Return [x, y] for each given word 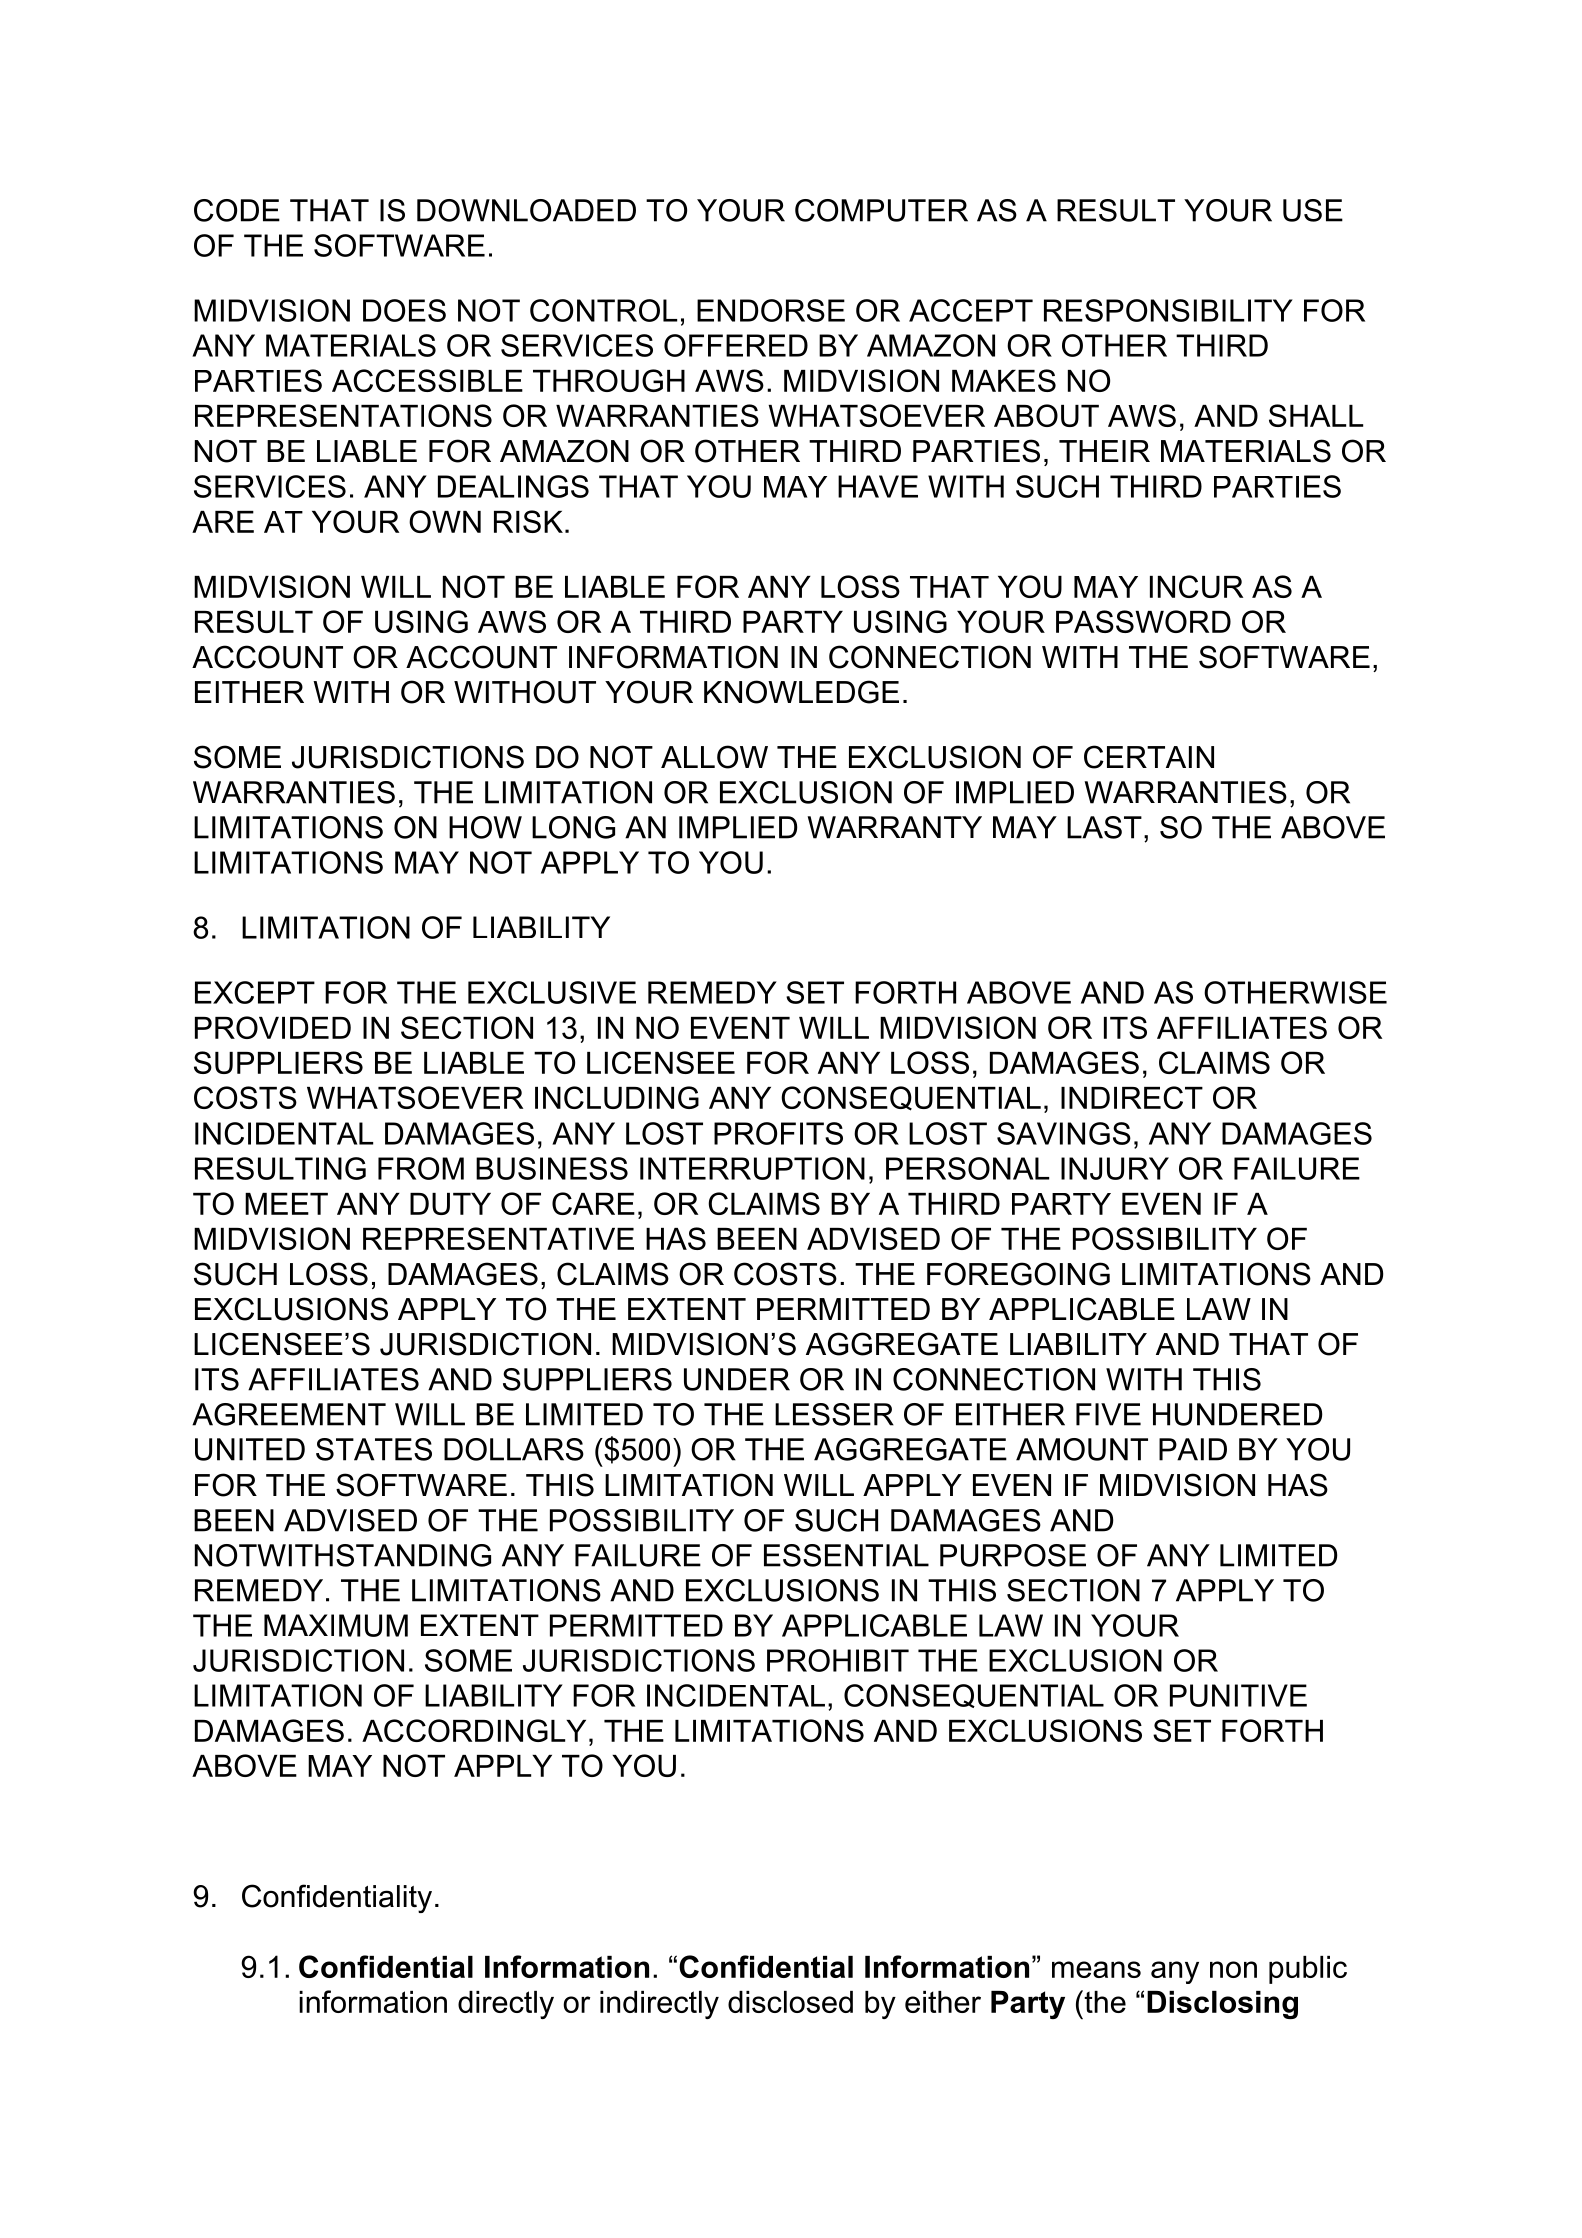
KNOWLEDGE [801, 692]
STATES [374, 1449]
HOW [485, 827]
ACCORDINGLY [474, 1730]
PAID [1193, 1449]
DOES [404, 310]
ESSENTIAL [846, 1555]
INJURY [1115, 1168]
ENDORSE [771, 310]
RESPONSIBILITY [1168, 310]
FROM [421, 1168]
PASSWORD [1143, 621]
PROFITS [778, 1133]
